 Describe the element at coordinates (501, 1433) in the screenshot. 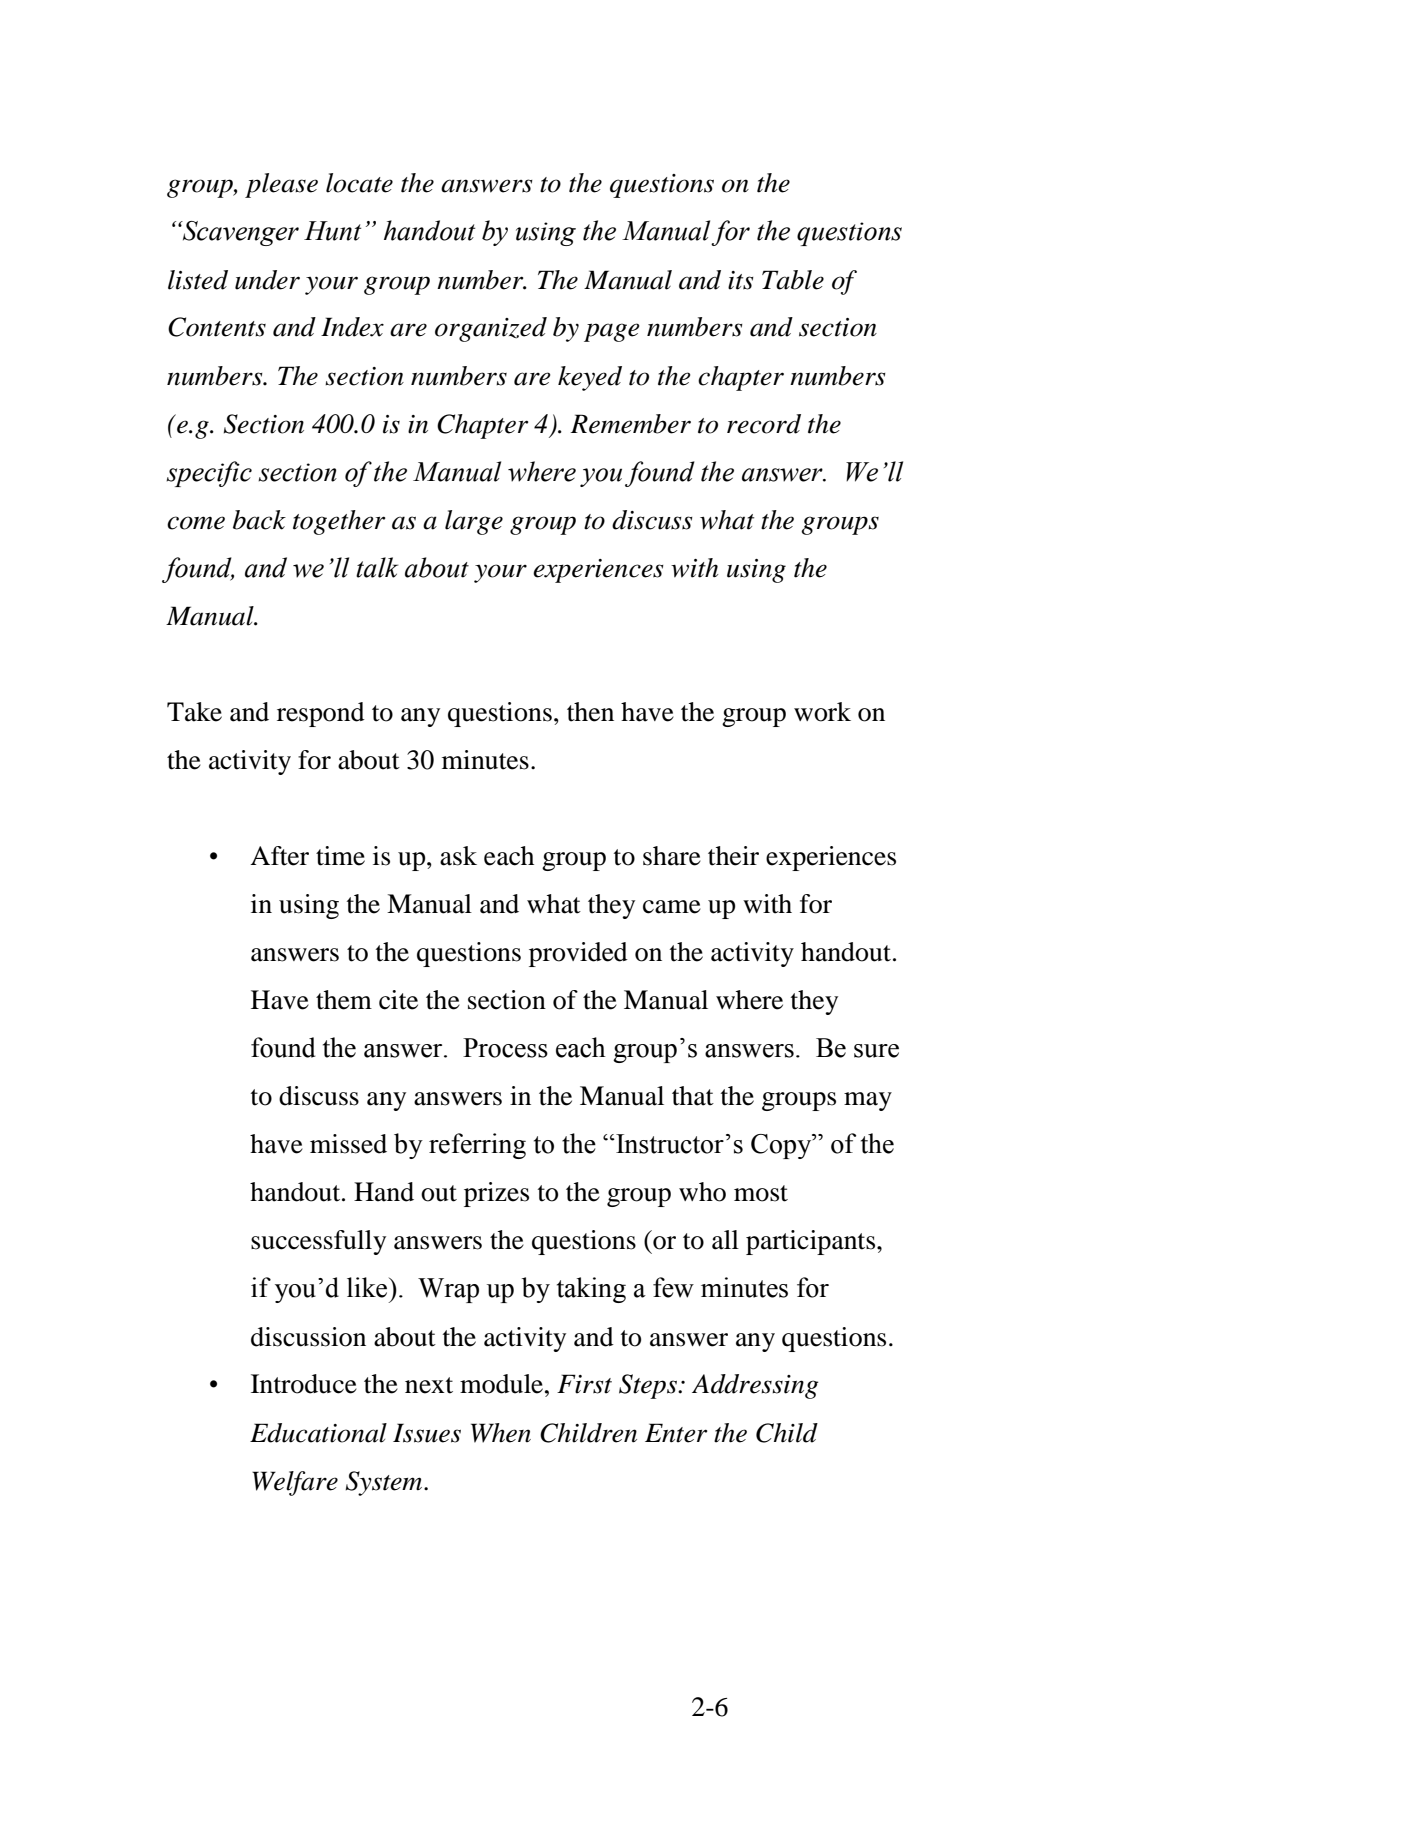

I see `When` at that location.
